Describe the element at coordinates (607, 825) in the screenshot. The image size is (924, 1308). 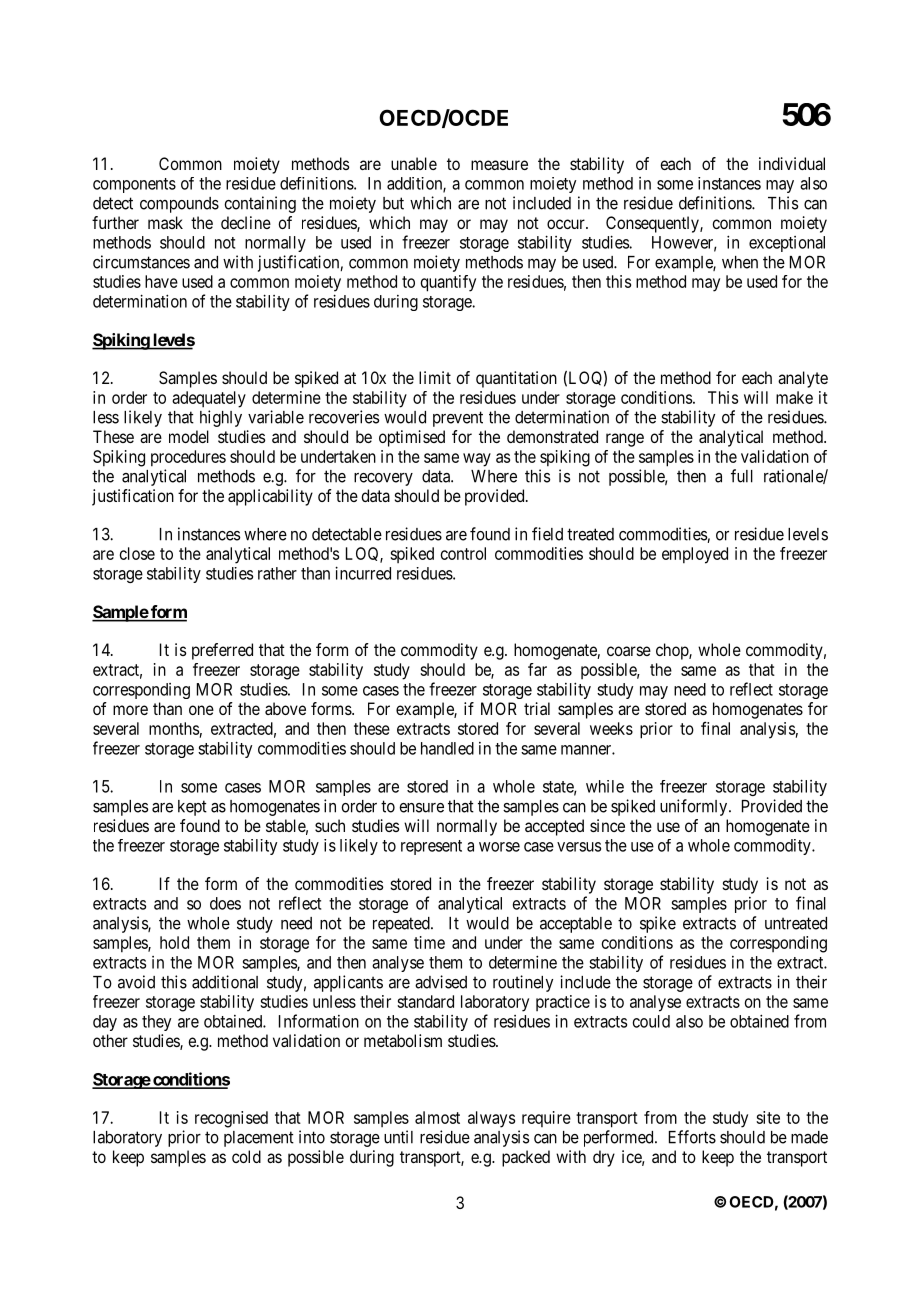
I see `since` at that location.
